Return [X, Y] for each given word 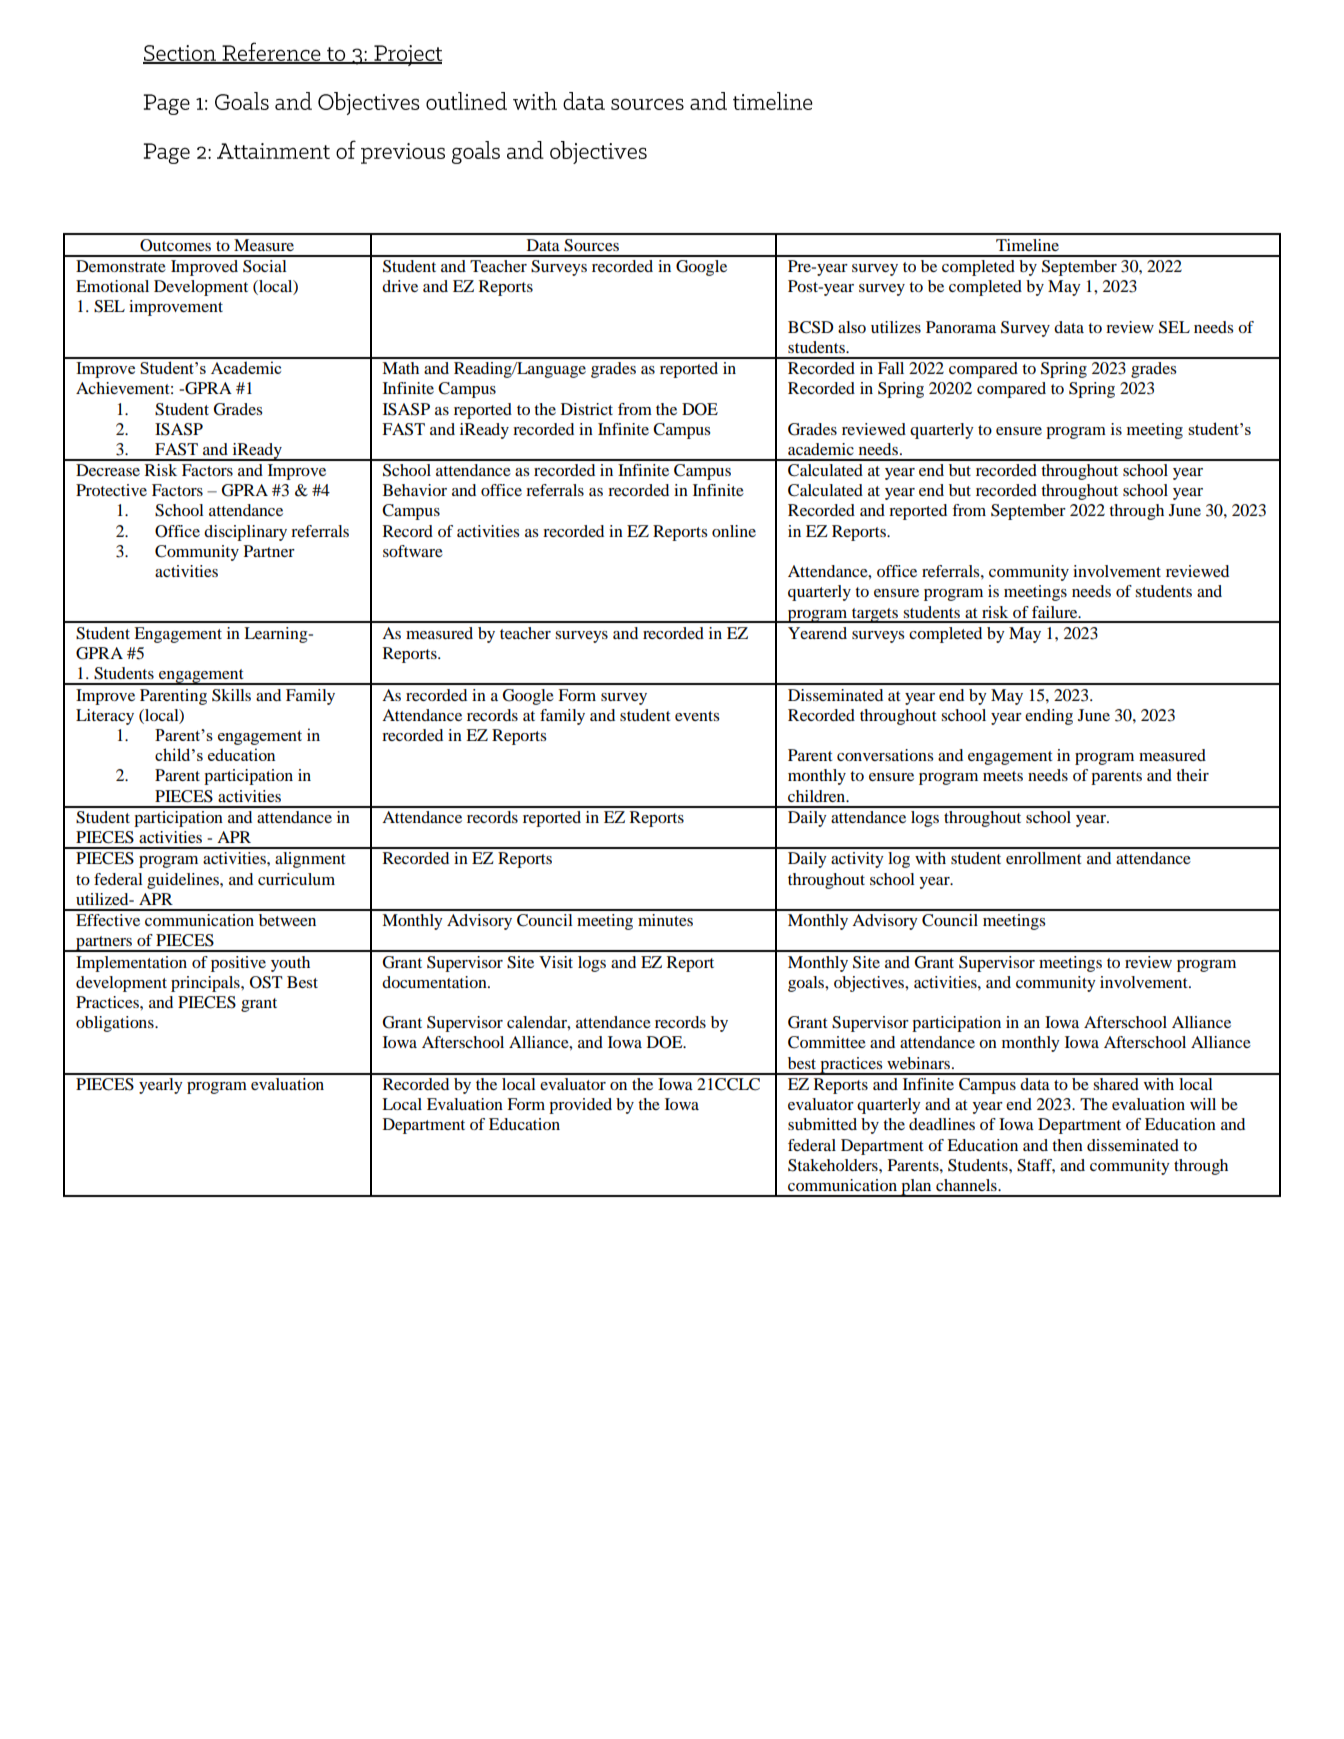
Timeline [1027, 245]
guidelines [184, 881]
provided [580, 1106]
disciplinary [245, 533]
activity [857, 860]
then [1067, 1145]
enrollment [1044, 858]
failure [1056, 612]
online [734, 531]
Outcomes [175, 245]
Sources [591, 245]
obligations [116, 1024]
